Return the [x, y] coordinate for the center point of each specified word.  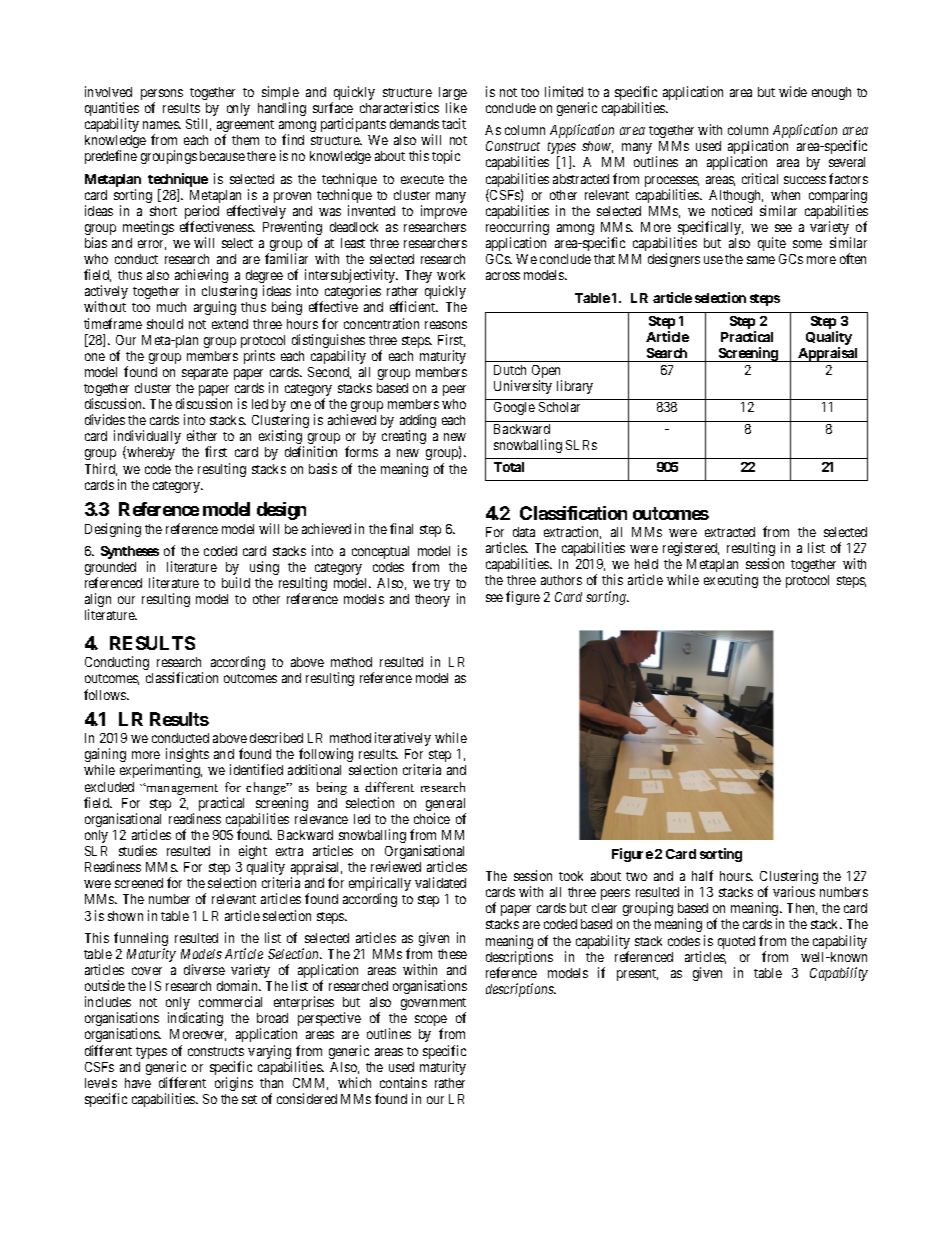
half [702, 875]
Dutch [510, 370]
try [442, 585]
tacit [454, 123]
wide [793, 91]
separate [205, 374]
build [236, 582]
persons [162, 96]
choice [432, 818]
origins [234, 1084]
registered [691, 549]
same [761, 260]
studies [138, 850]
